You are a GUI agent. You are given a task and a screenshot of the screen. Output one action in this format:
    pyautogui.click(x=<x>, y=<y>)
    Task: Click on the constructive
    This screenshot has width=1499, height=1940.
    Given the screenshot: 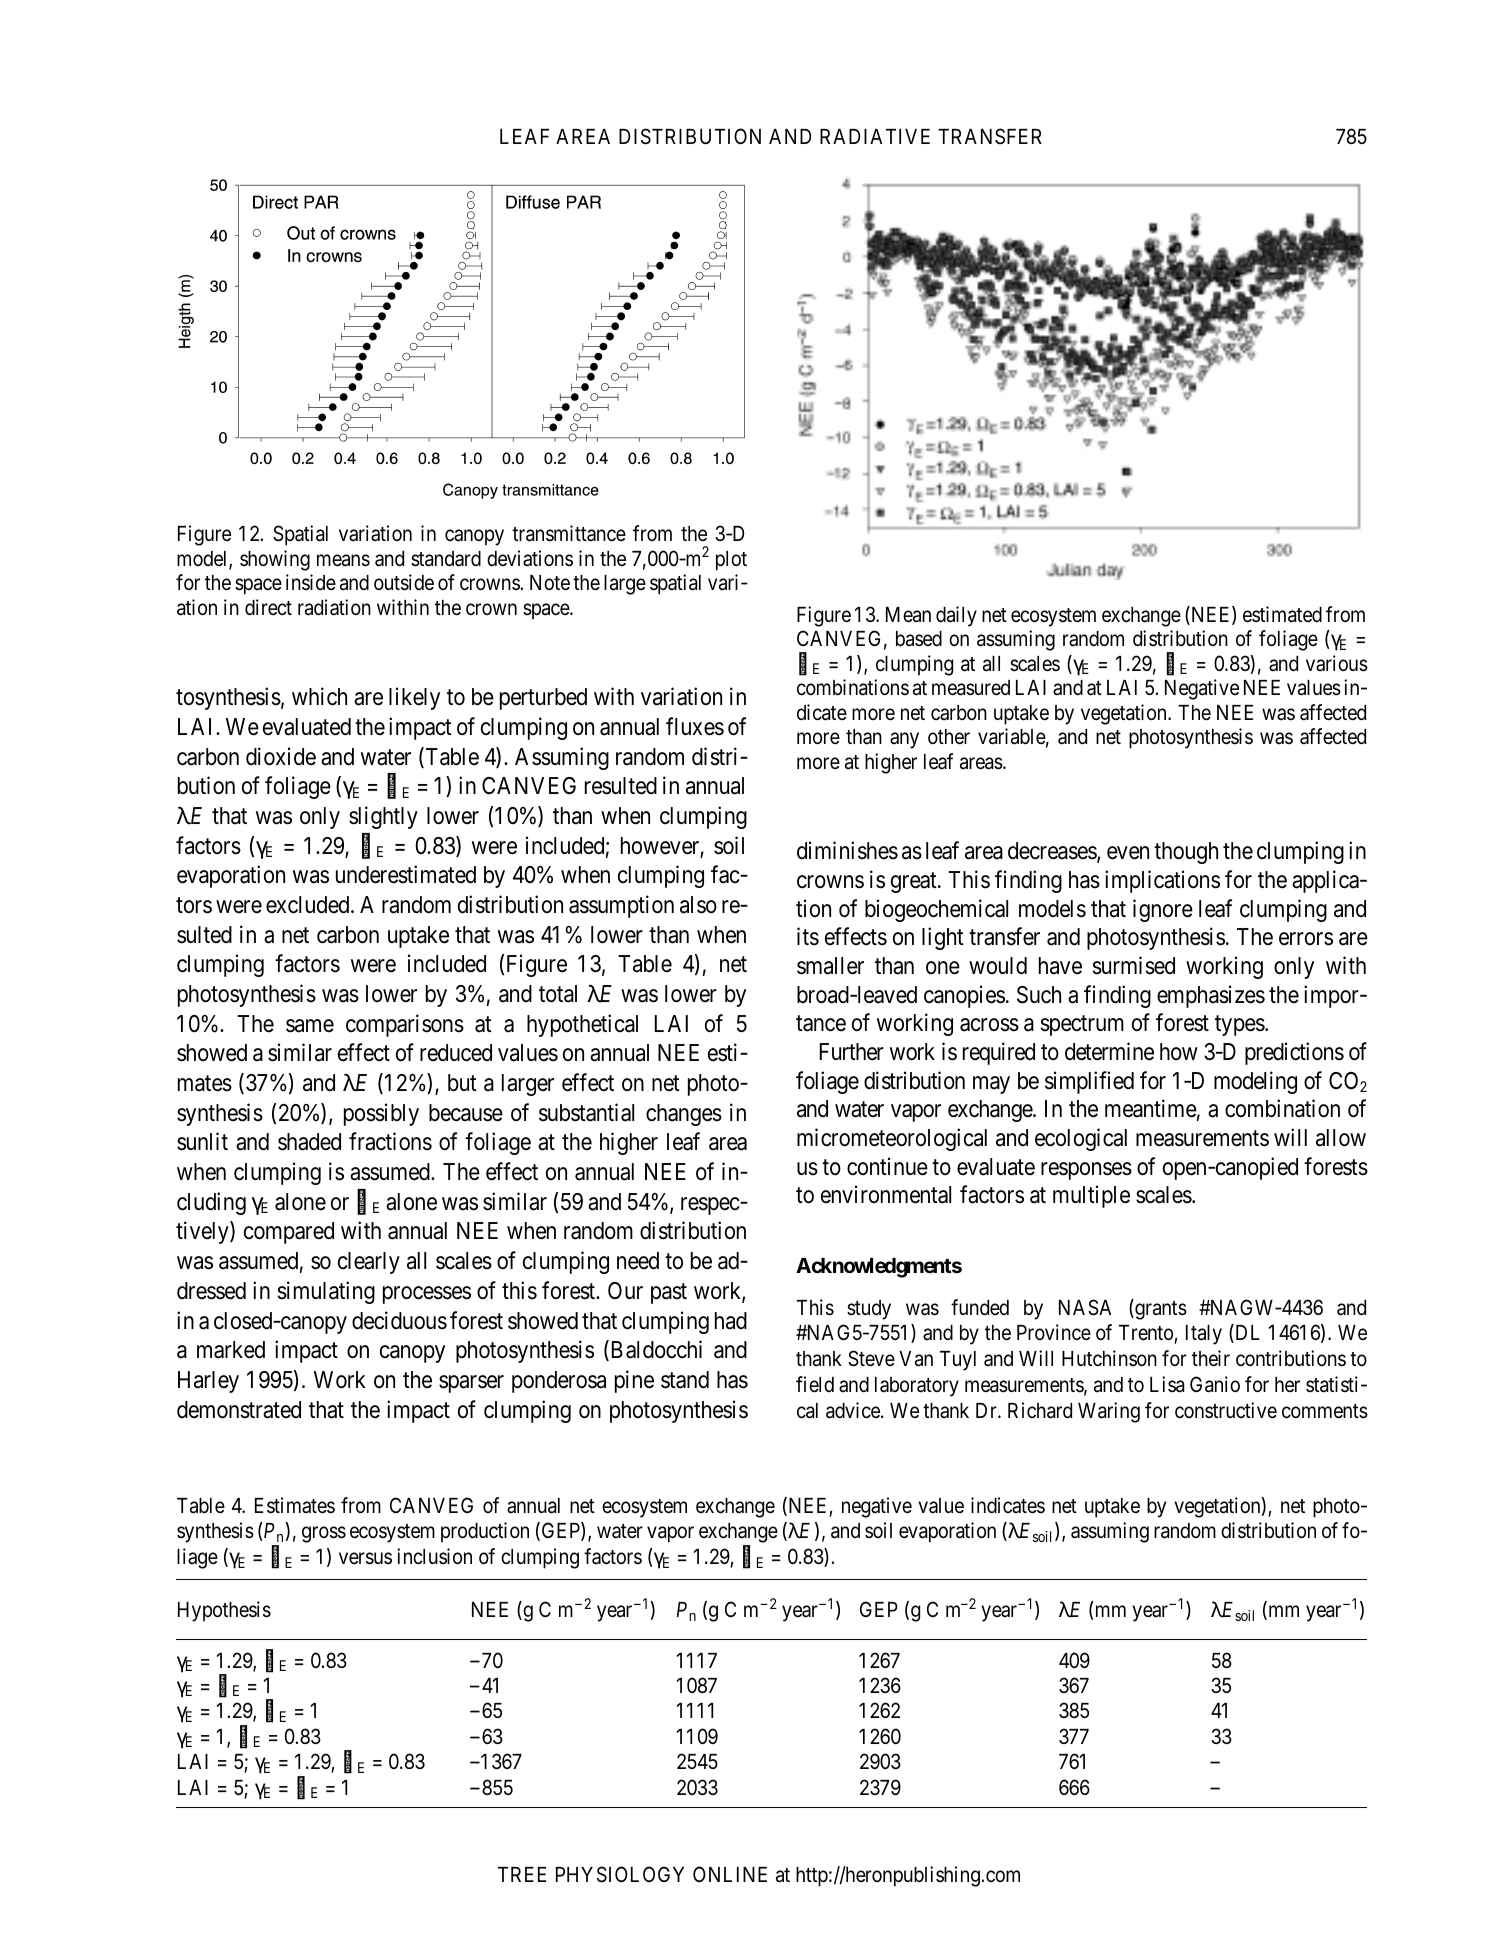 What is the action you would take?
    pyautogui.click(x=1226, y=1410)
